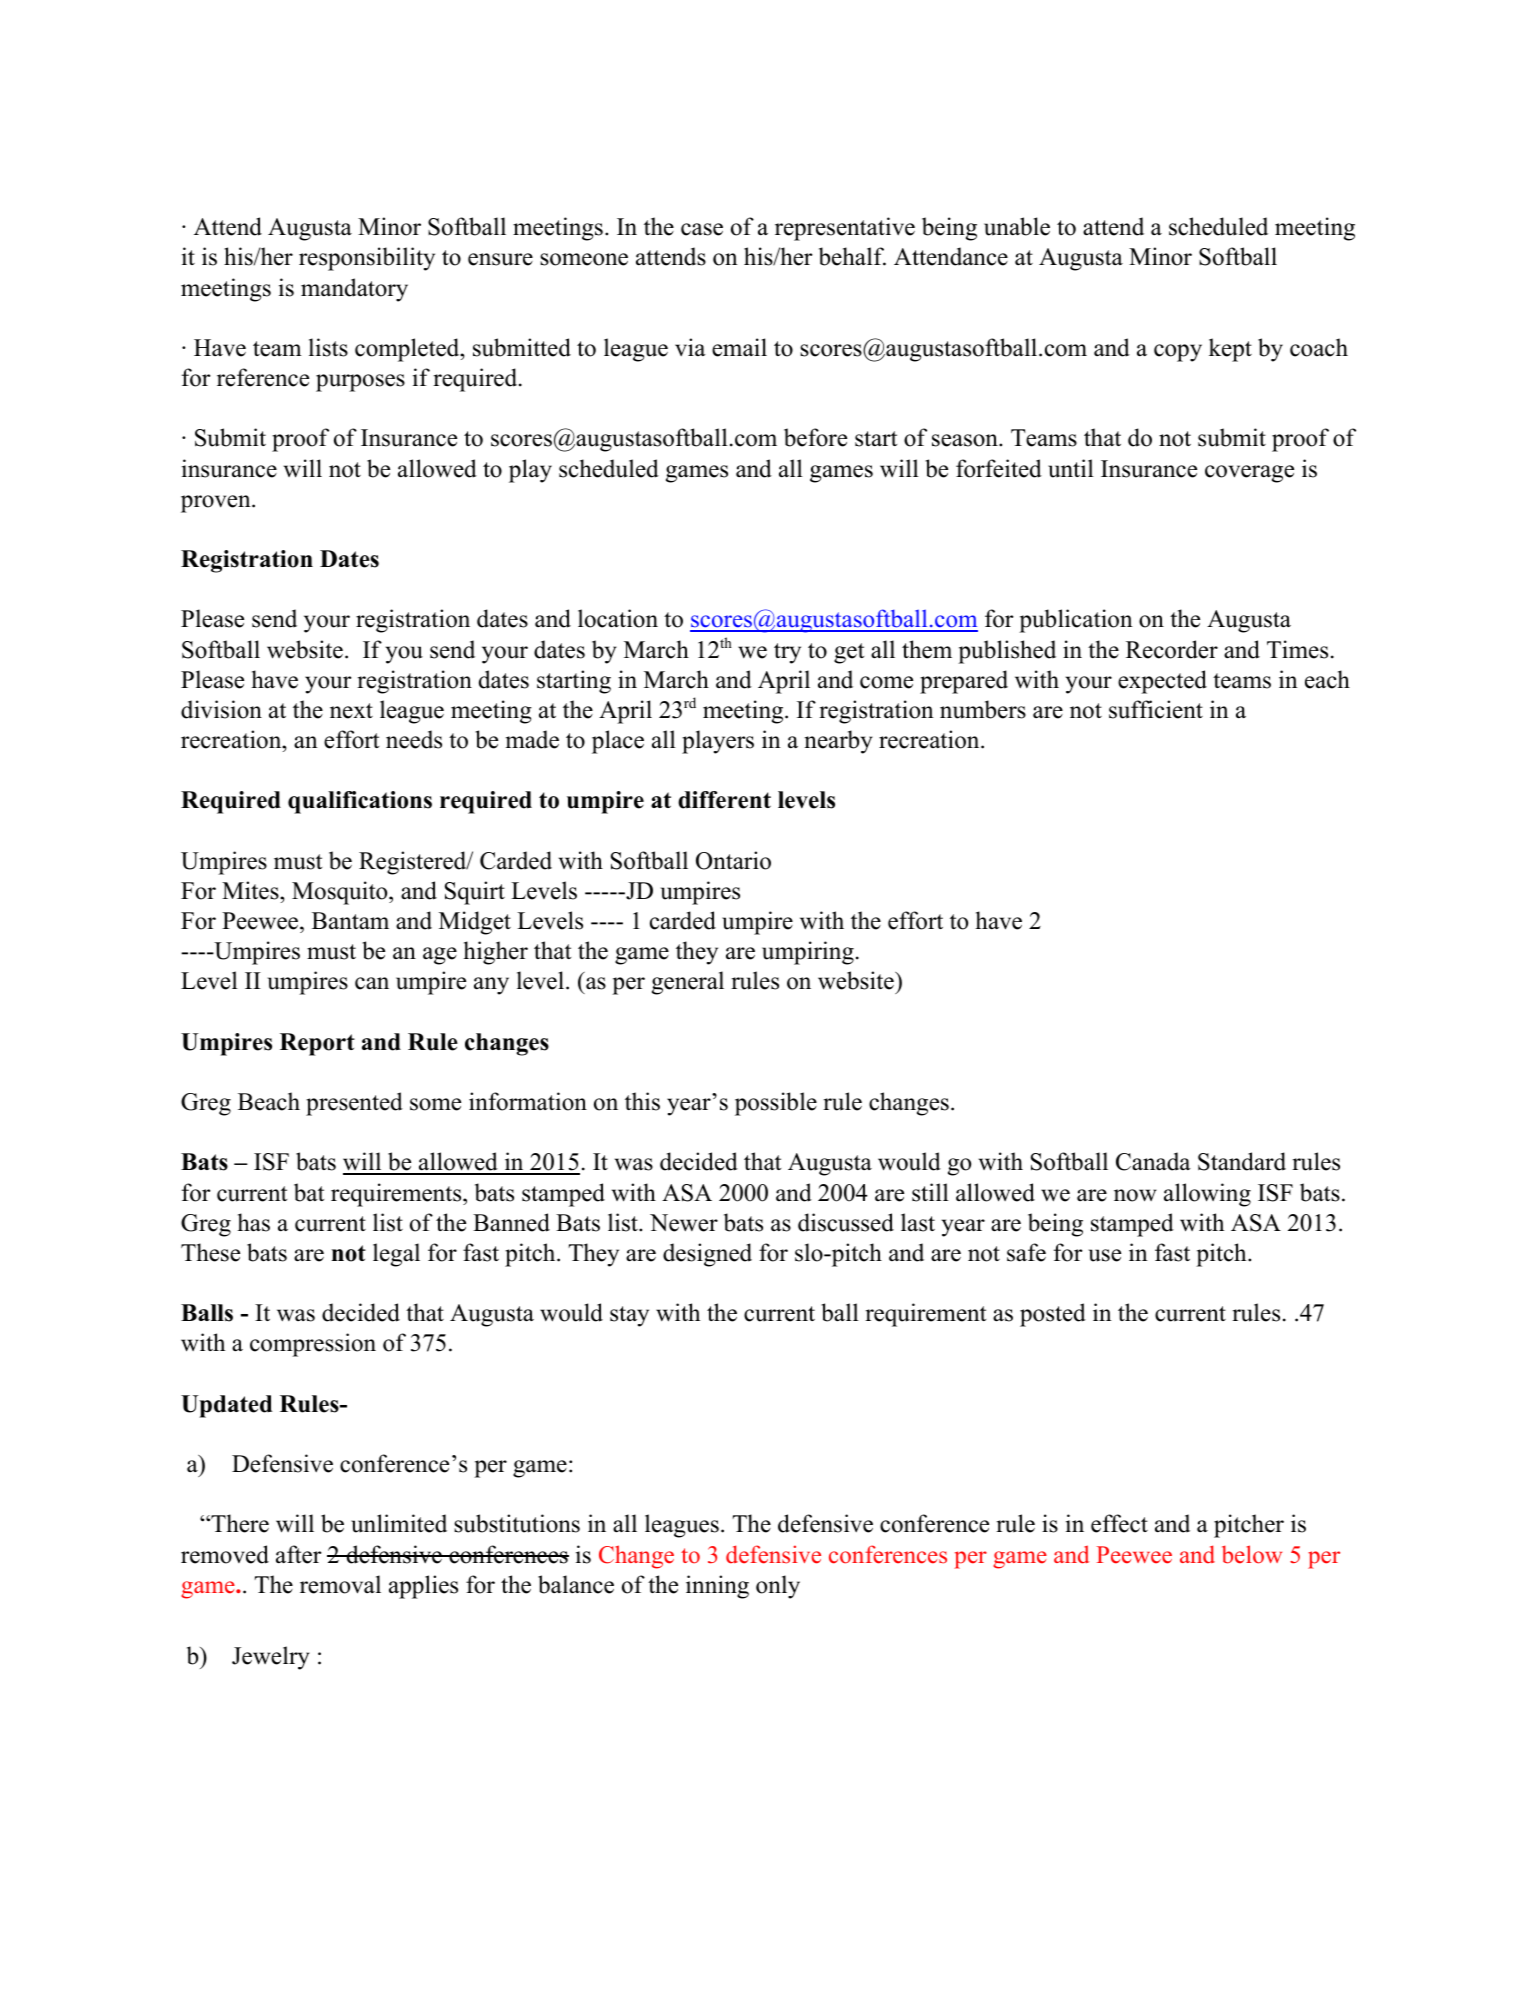 The width and height of the image is (1538, 1991). What do you see at coordinates (778, 1587) in the image?
I see `only` at bounding box center [778, 1587].
